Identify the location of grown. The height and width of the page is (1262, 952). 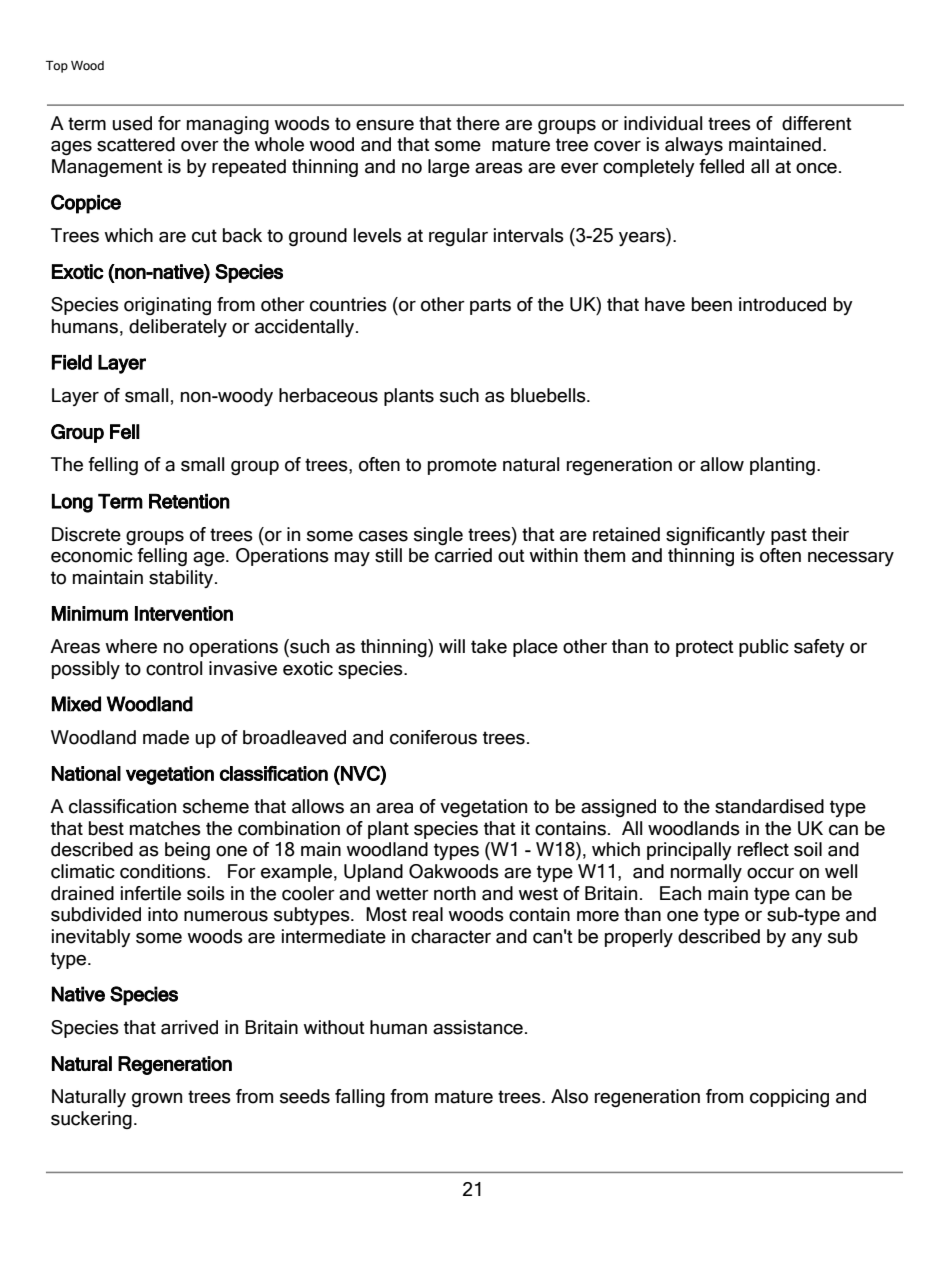
(157, 1100).
